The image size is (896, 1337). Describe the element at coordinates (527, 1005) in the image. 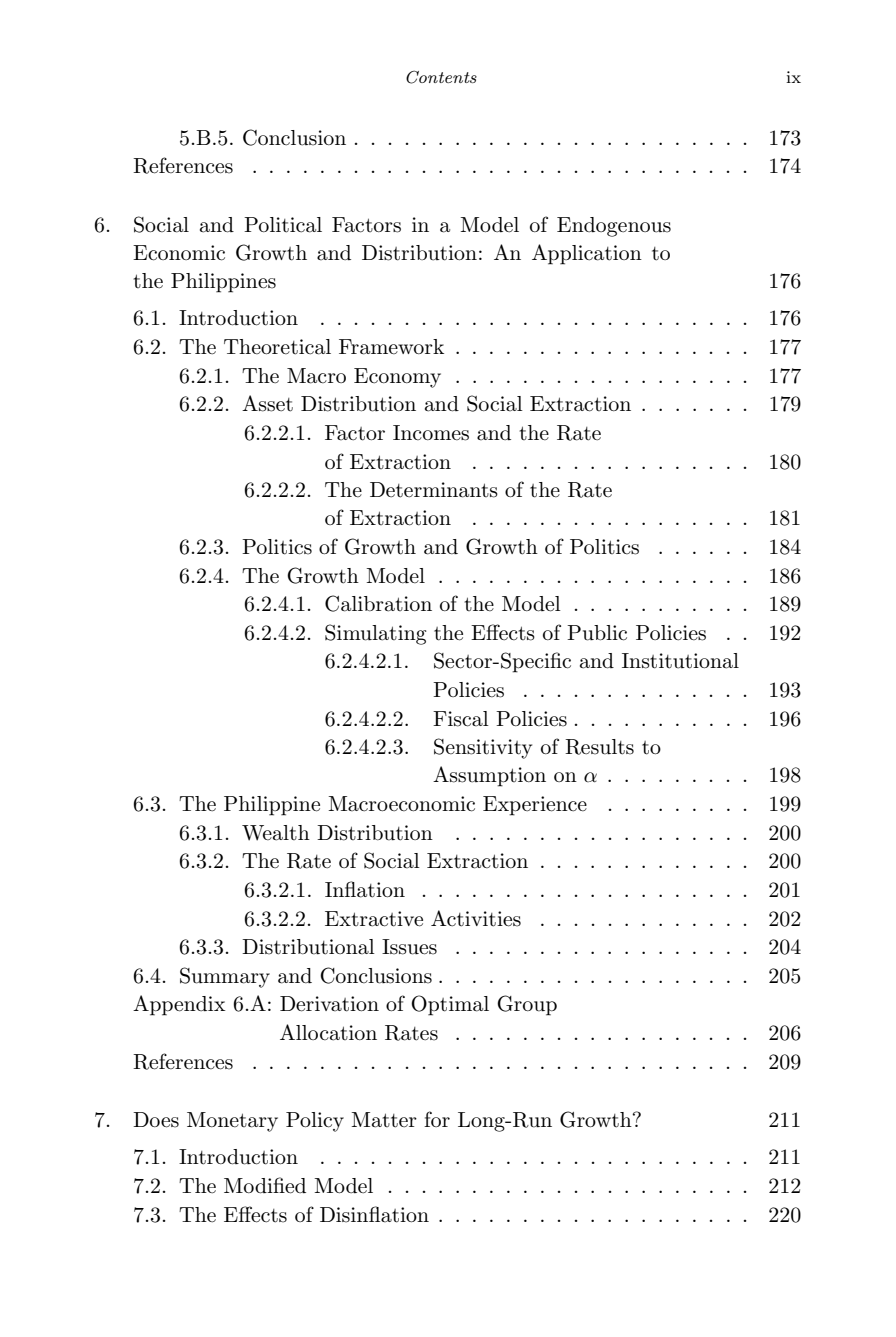

I see `Group` at that location.
